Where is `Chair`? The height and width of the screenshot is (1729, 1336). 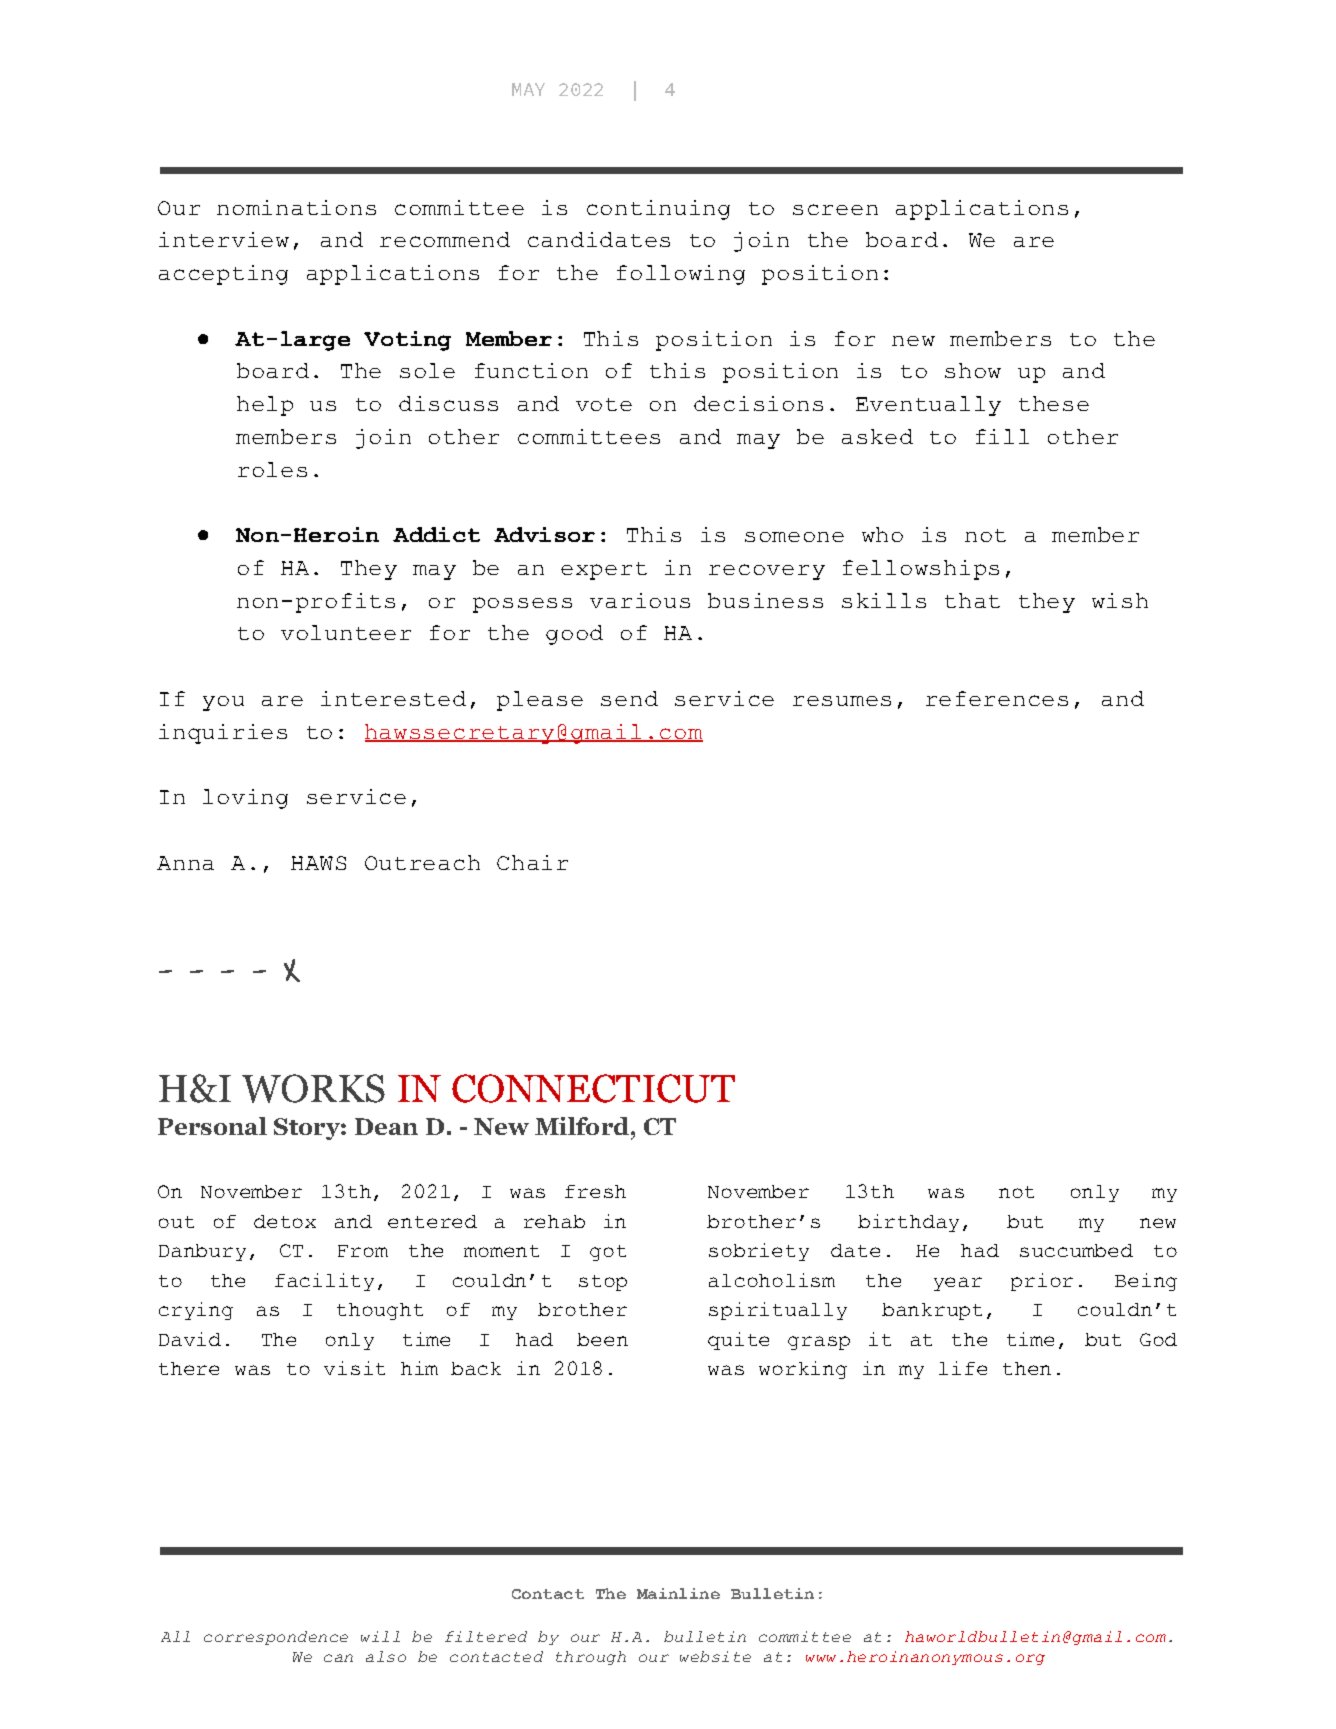
Chair is located at coordinates (532, 862).
